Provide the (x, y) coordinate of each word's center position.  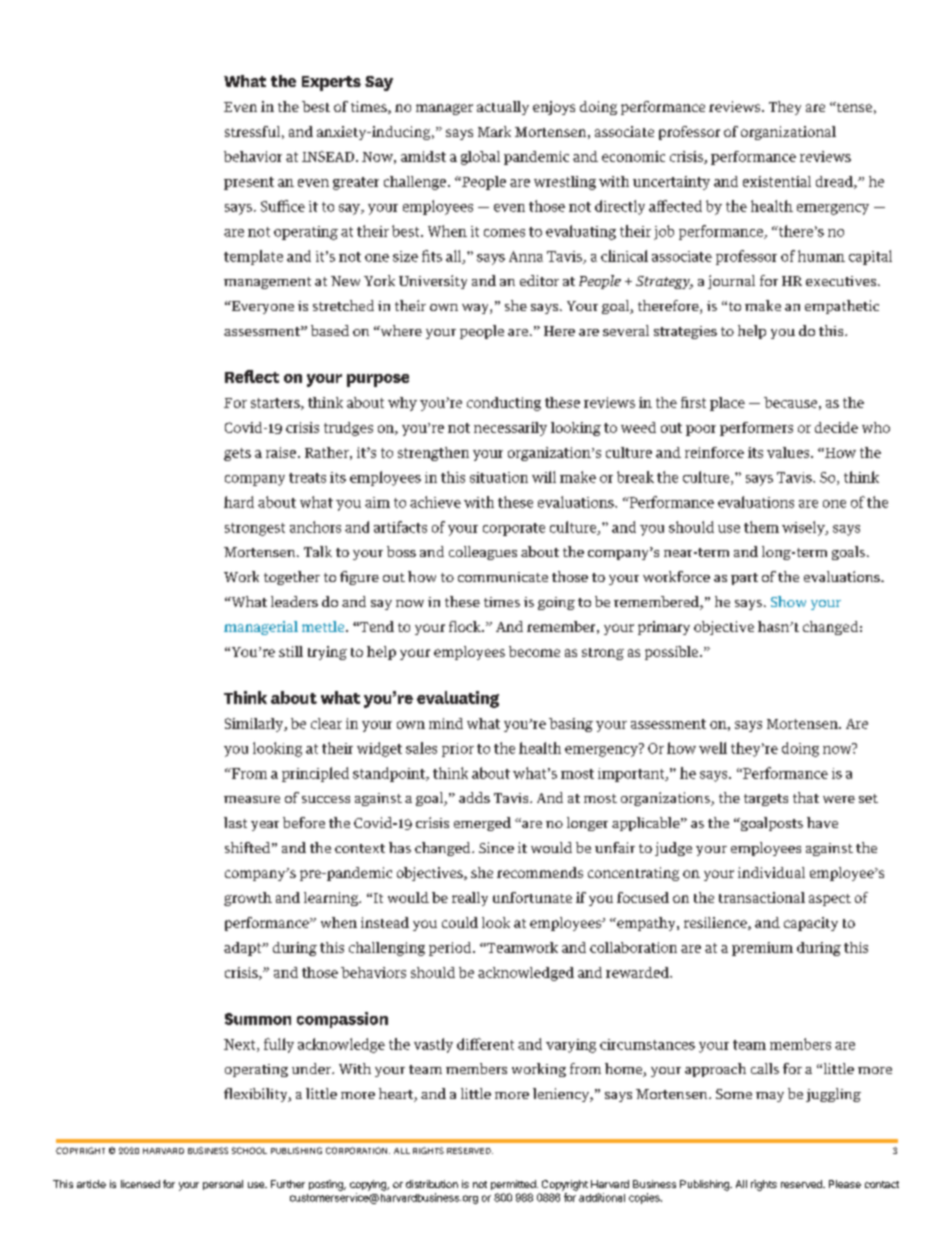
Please (845, 1184)
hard (239, 502)
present (249, 183)
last (235, 822)
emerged (482, 824)
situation (499, 477)
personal (223, 1185)
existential (777, 181)
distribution (432, 1184)
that (806, 797)
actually (503, 108)
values (789, 452)
